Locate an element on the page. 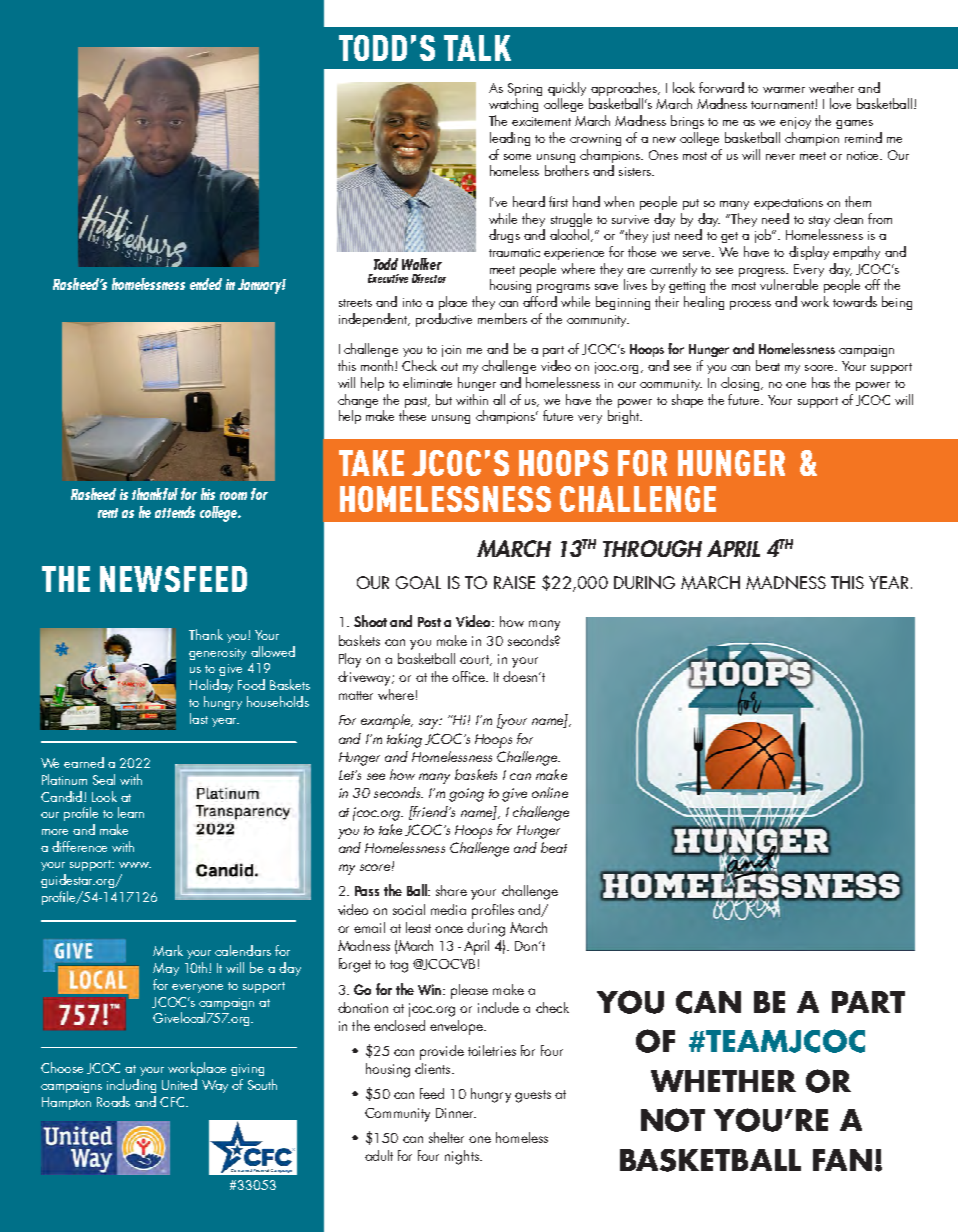 This document has height=1232, width=958. CFC is located at coordinates (173, 1102).
